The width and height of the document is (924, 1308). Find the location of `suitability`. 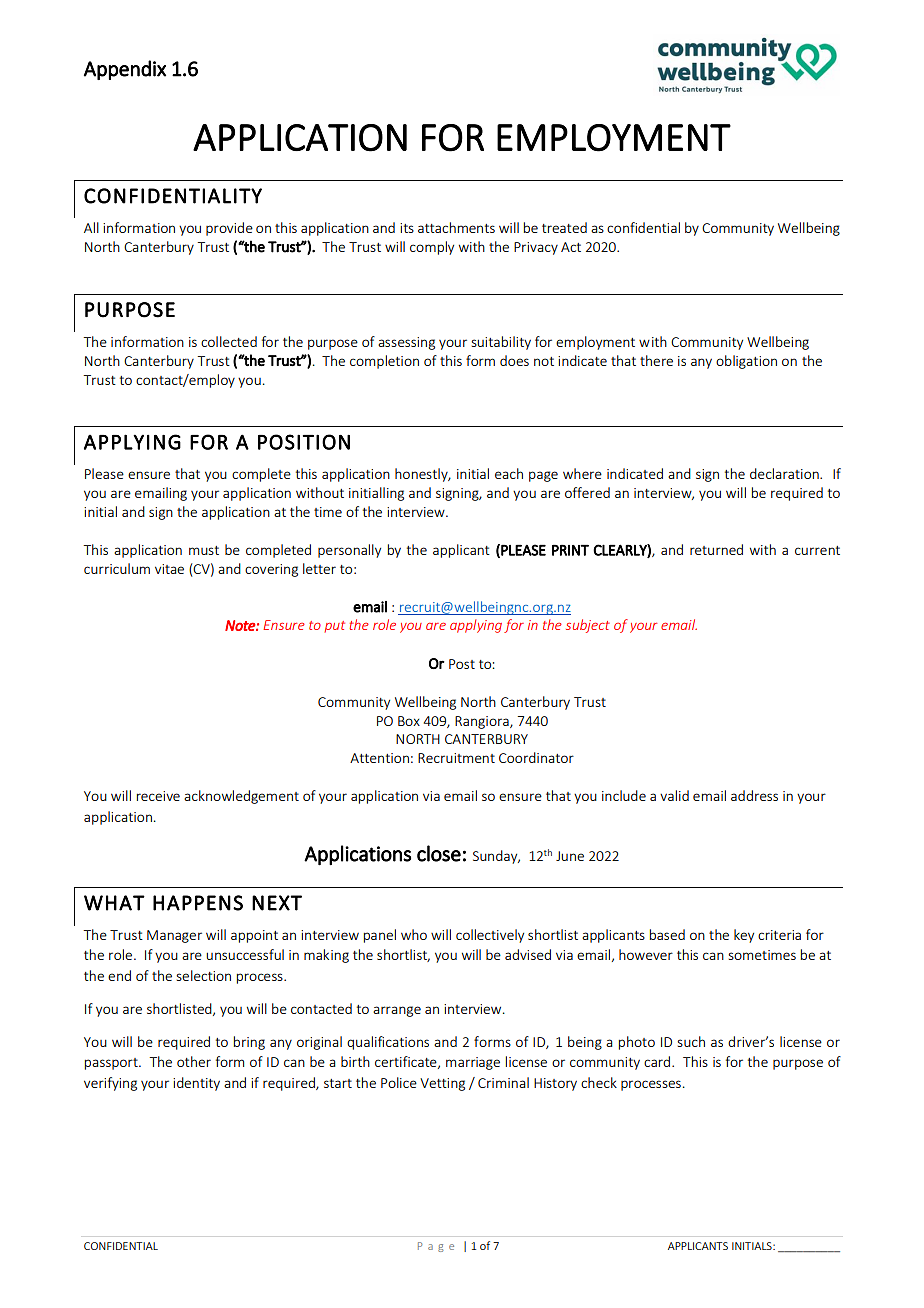

suitability is located at coordinates (501, 343).
